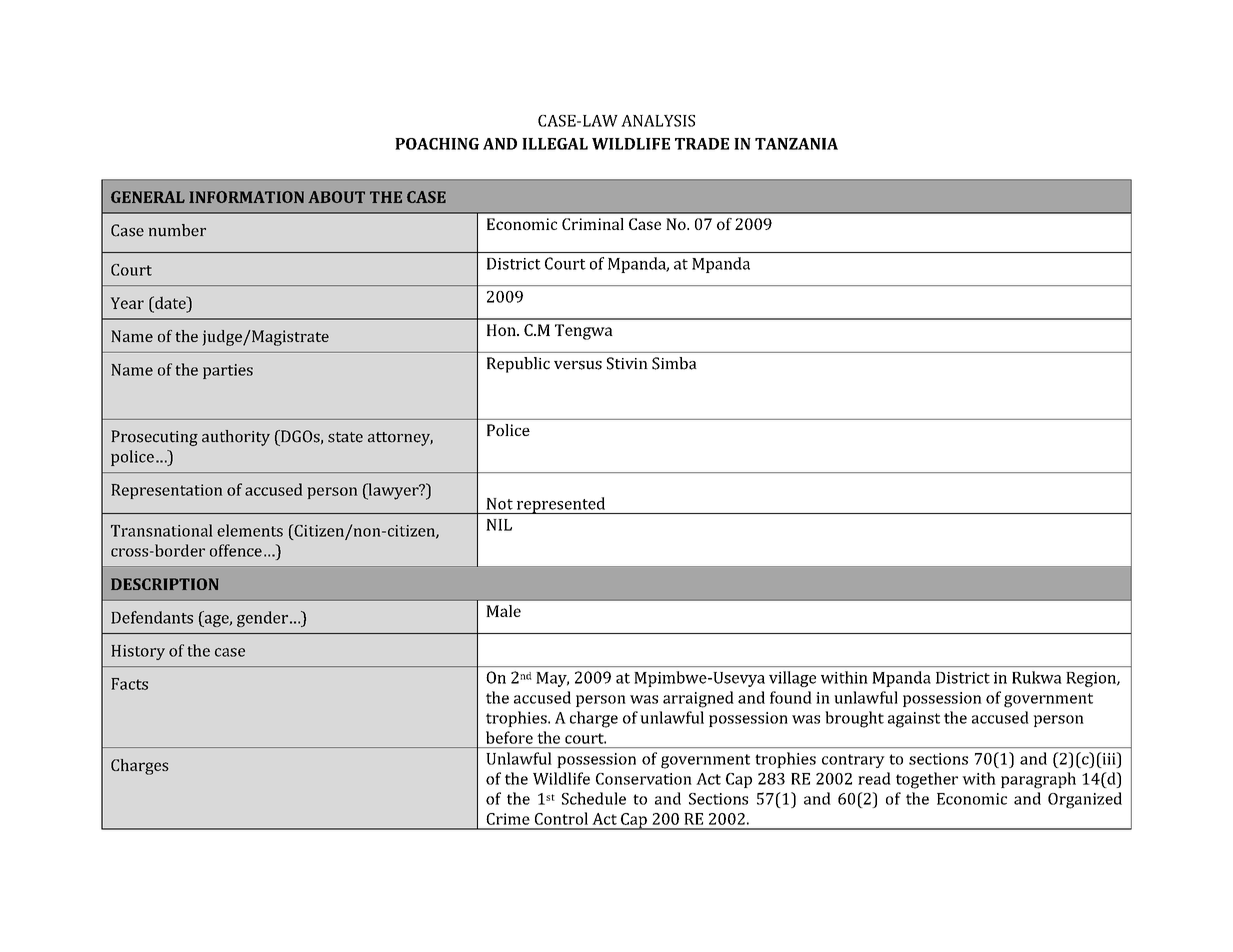  Describe the element at coordinates (165, 584) in the screenshot. I see `DESCRIPTION` at that location.
